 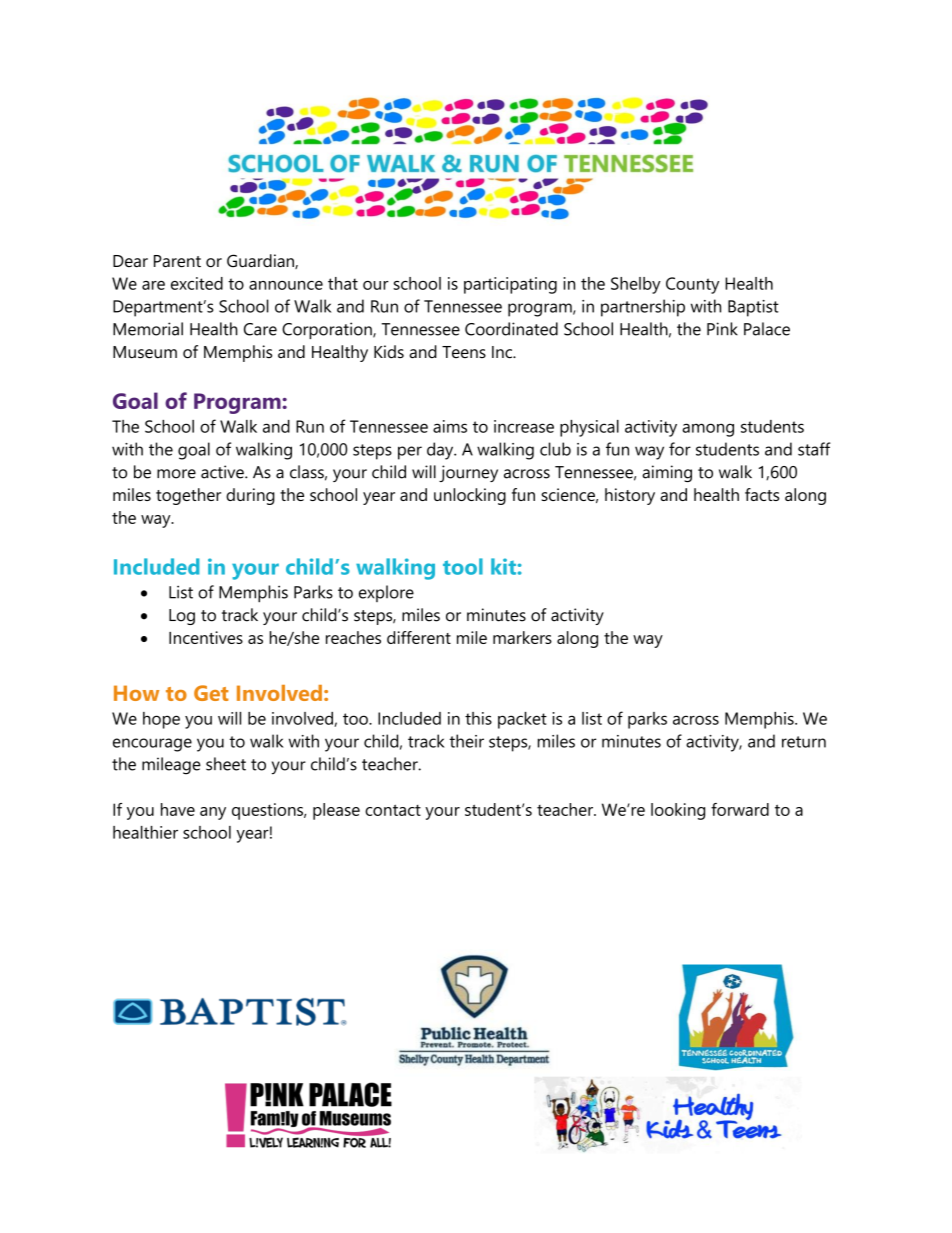 I want to click on markers, so click(x=522, y=637).
